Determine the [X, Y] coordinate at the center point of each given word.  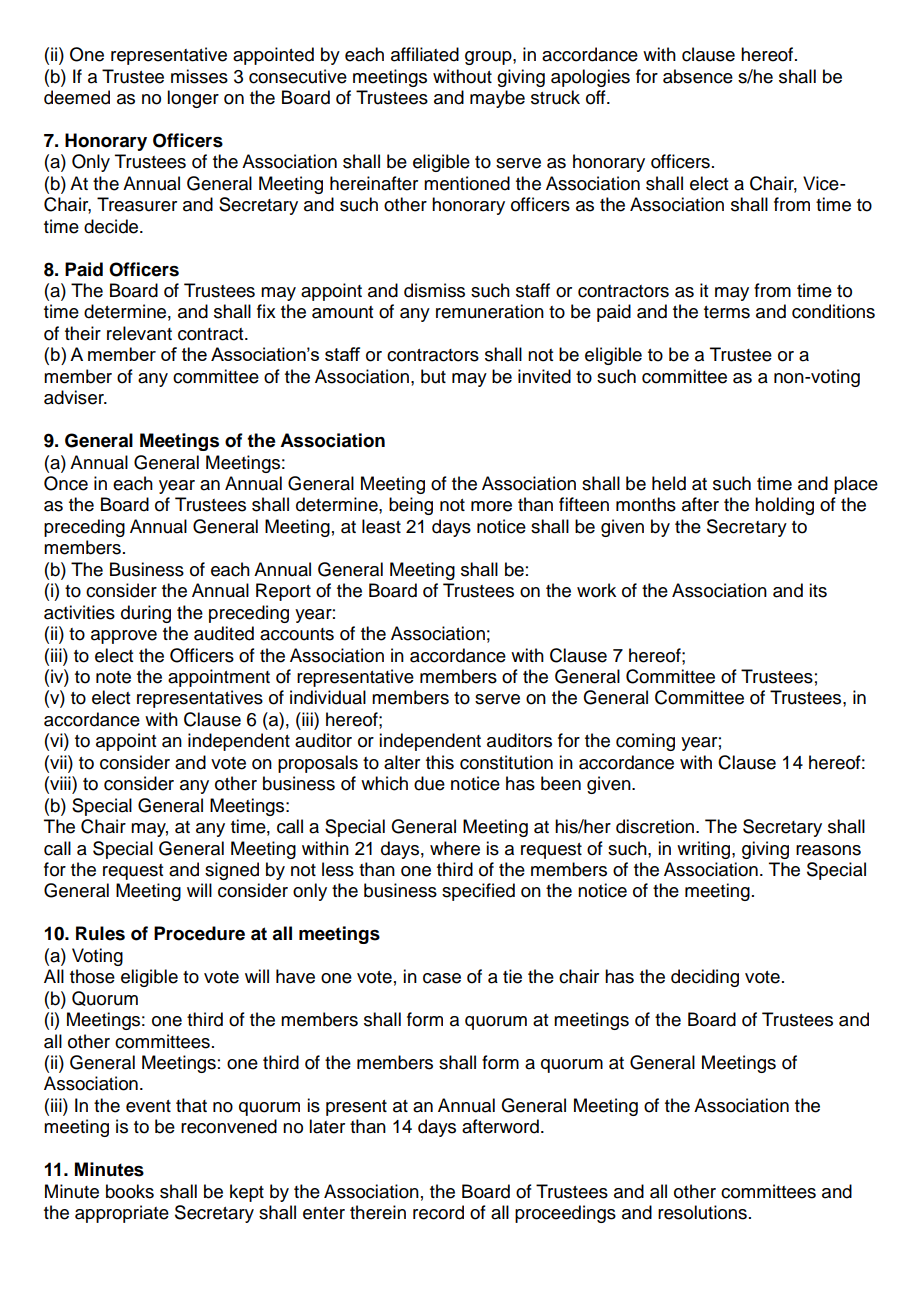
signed [232, 871]
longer [193, 99]
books [130, 1191]
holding [784, 506]
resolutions [702, 1212]
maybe [497, 99]
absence [698, 76]
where [455, 848]
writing [705, 850]
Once [66, 483]
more [491, 506]
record [438, 1212]
